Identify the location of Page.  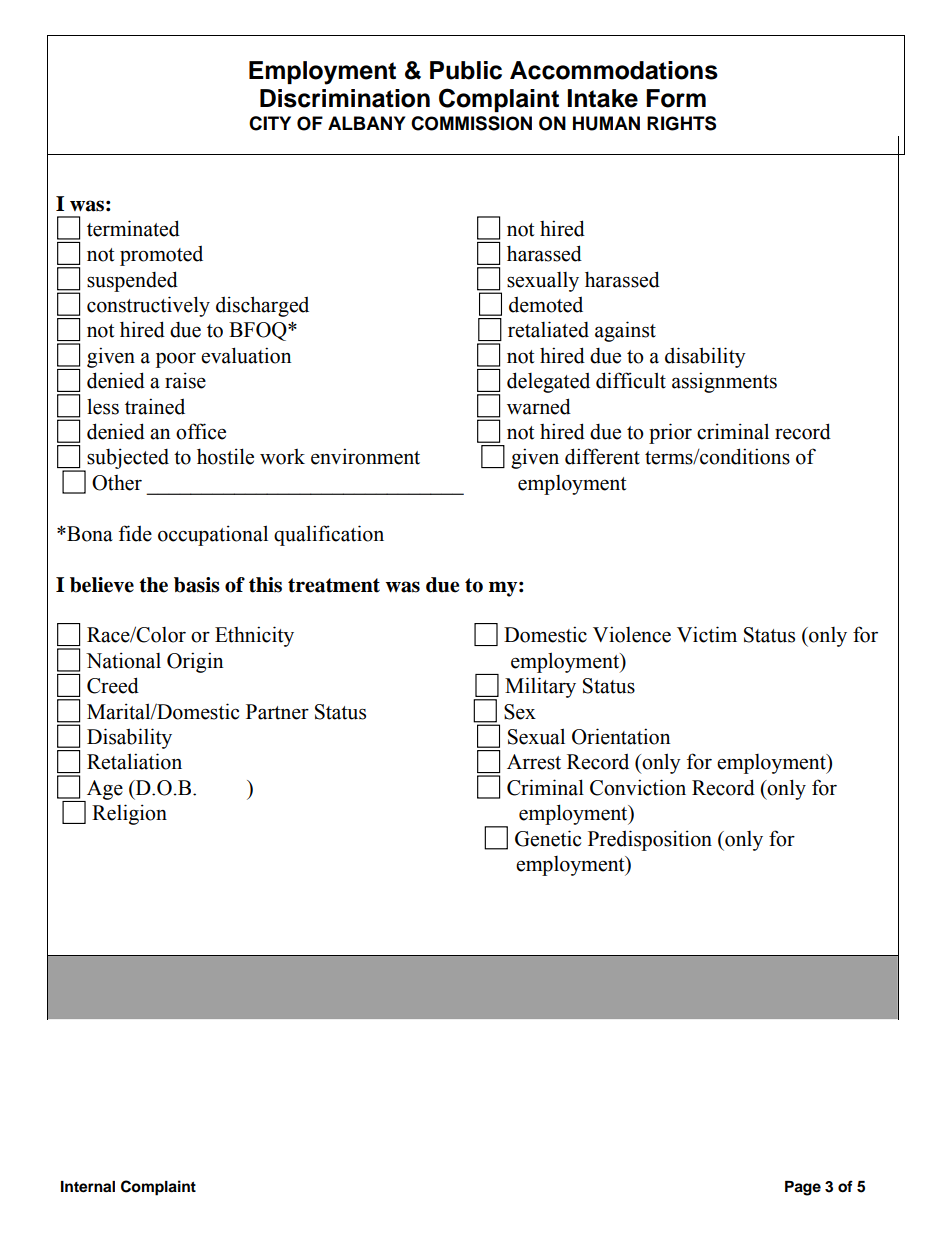
(803, 1188).
